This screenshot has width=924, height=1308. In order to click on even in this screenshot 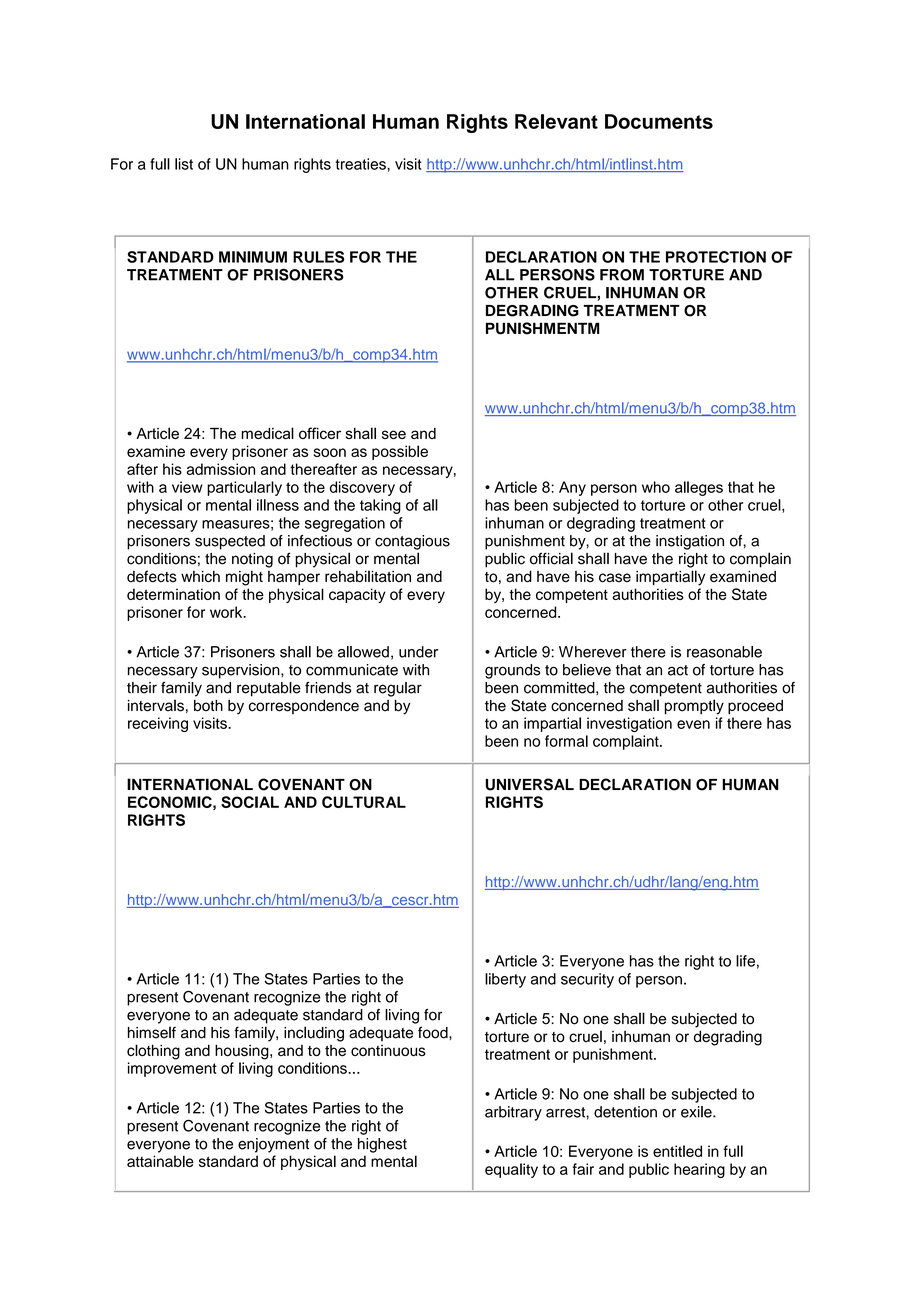, I will do `click(693, 724)`.
